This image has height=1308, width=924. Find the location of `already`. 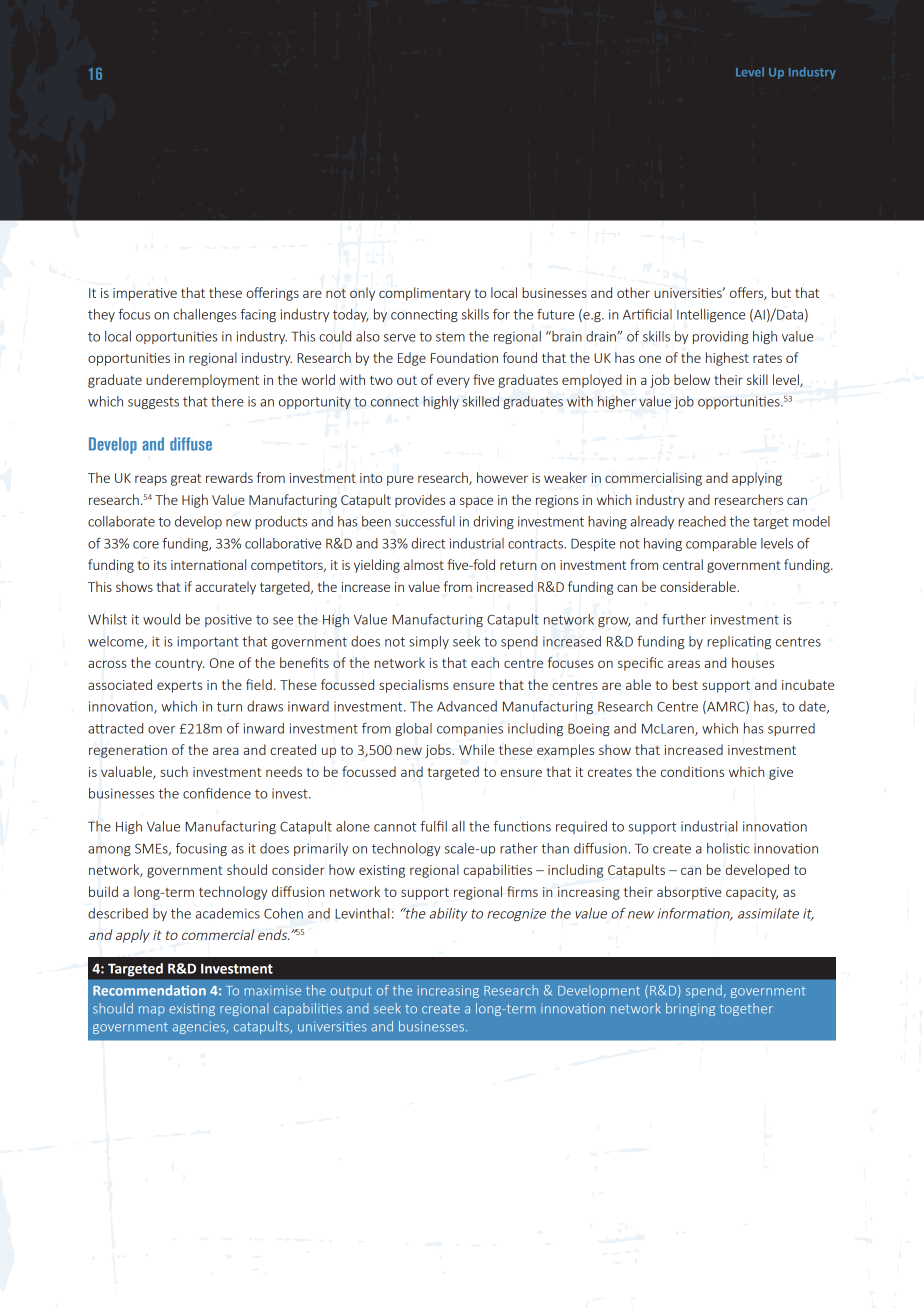

already is located at coordinates (652, 522).
